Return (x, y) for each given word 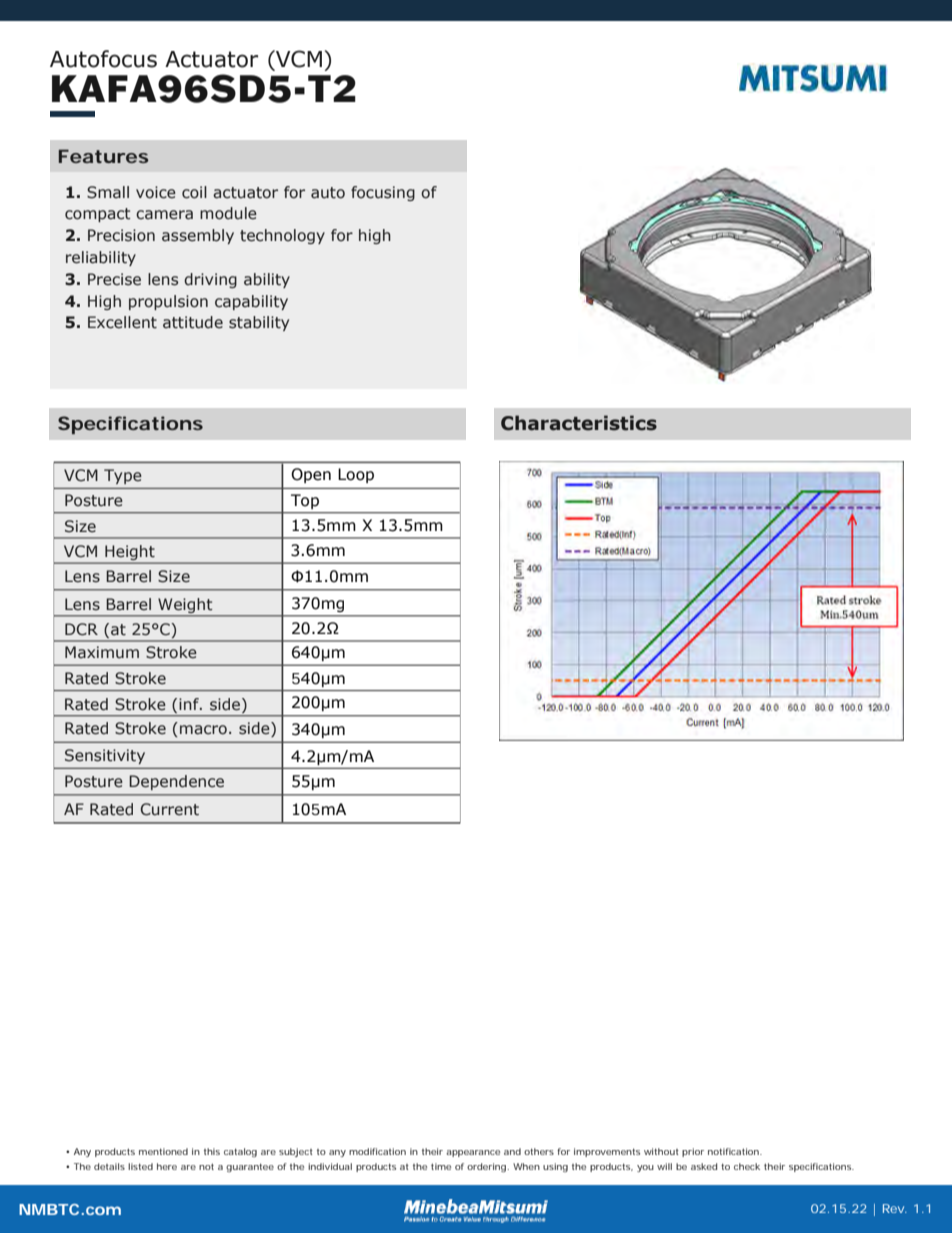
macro (203, 730)
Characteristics (579, 423)
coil (194, 192)
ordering (486, 1167)
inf (190, 704)
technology (282, 236)
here (167, 1166)
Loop (356, 475)
